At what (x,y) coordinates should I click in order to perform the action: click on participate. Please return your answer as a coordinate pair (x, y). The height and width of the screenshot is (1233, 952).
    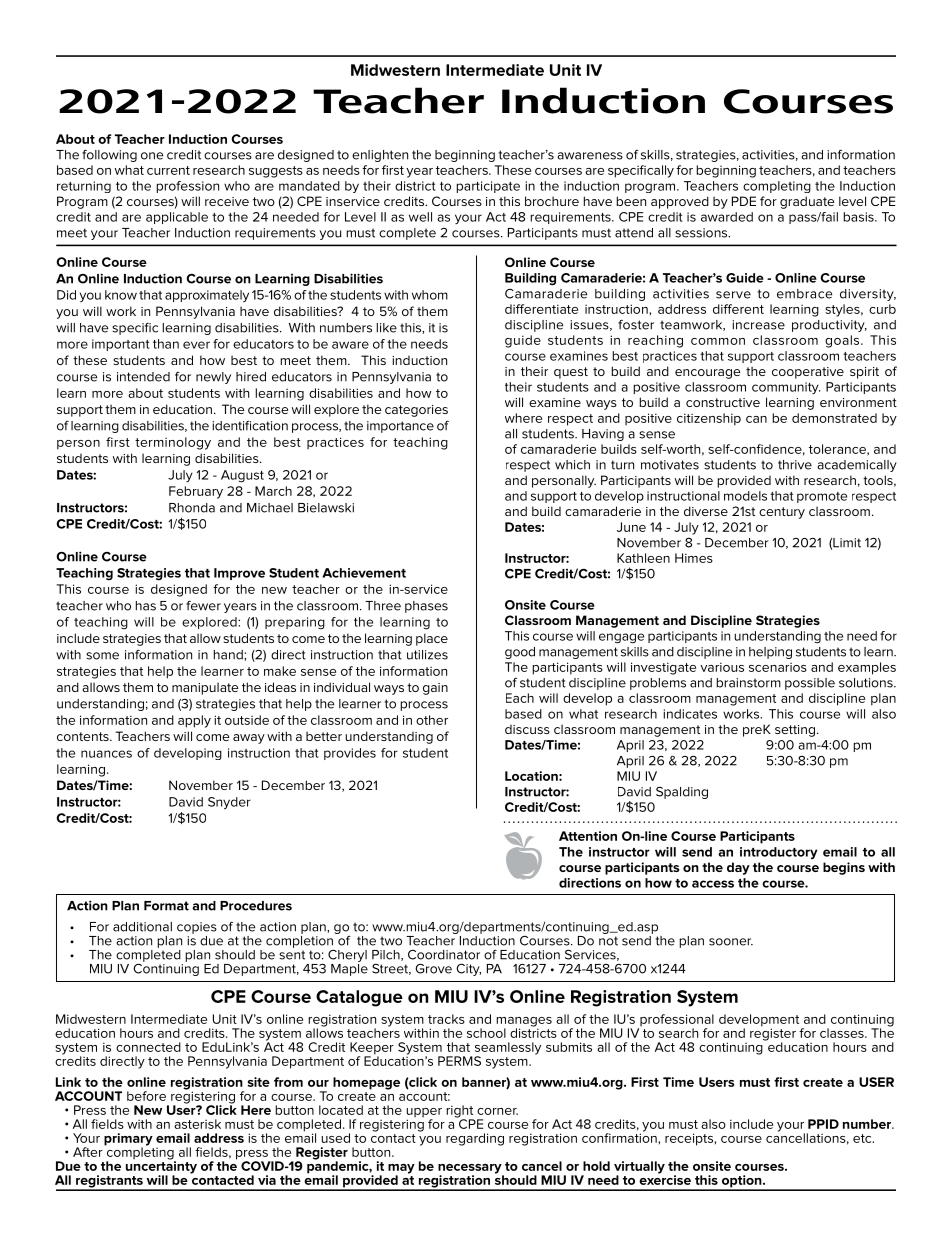
    Looking at the image, I should click on (488, 187).
